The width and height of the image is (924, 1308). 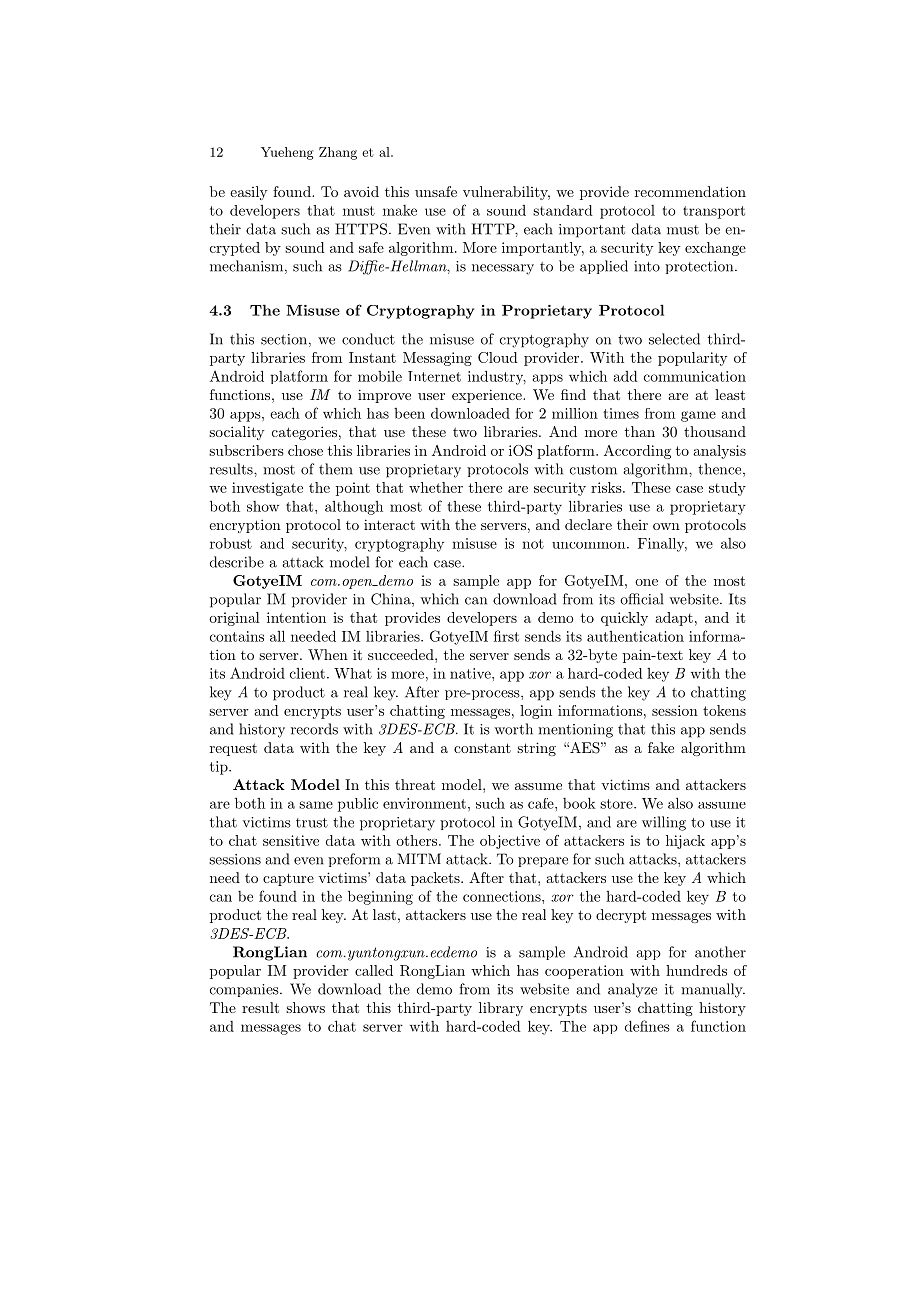 I want to click on first, so click(x=506, y=636).
